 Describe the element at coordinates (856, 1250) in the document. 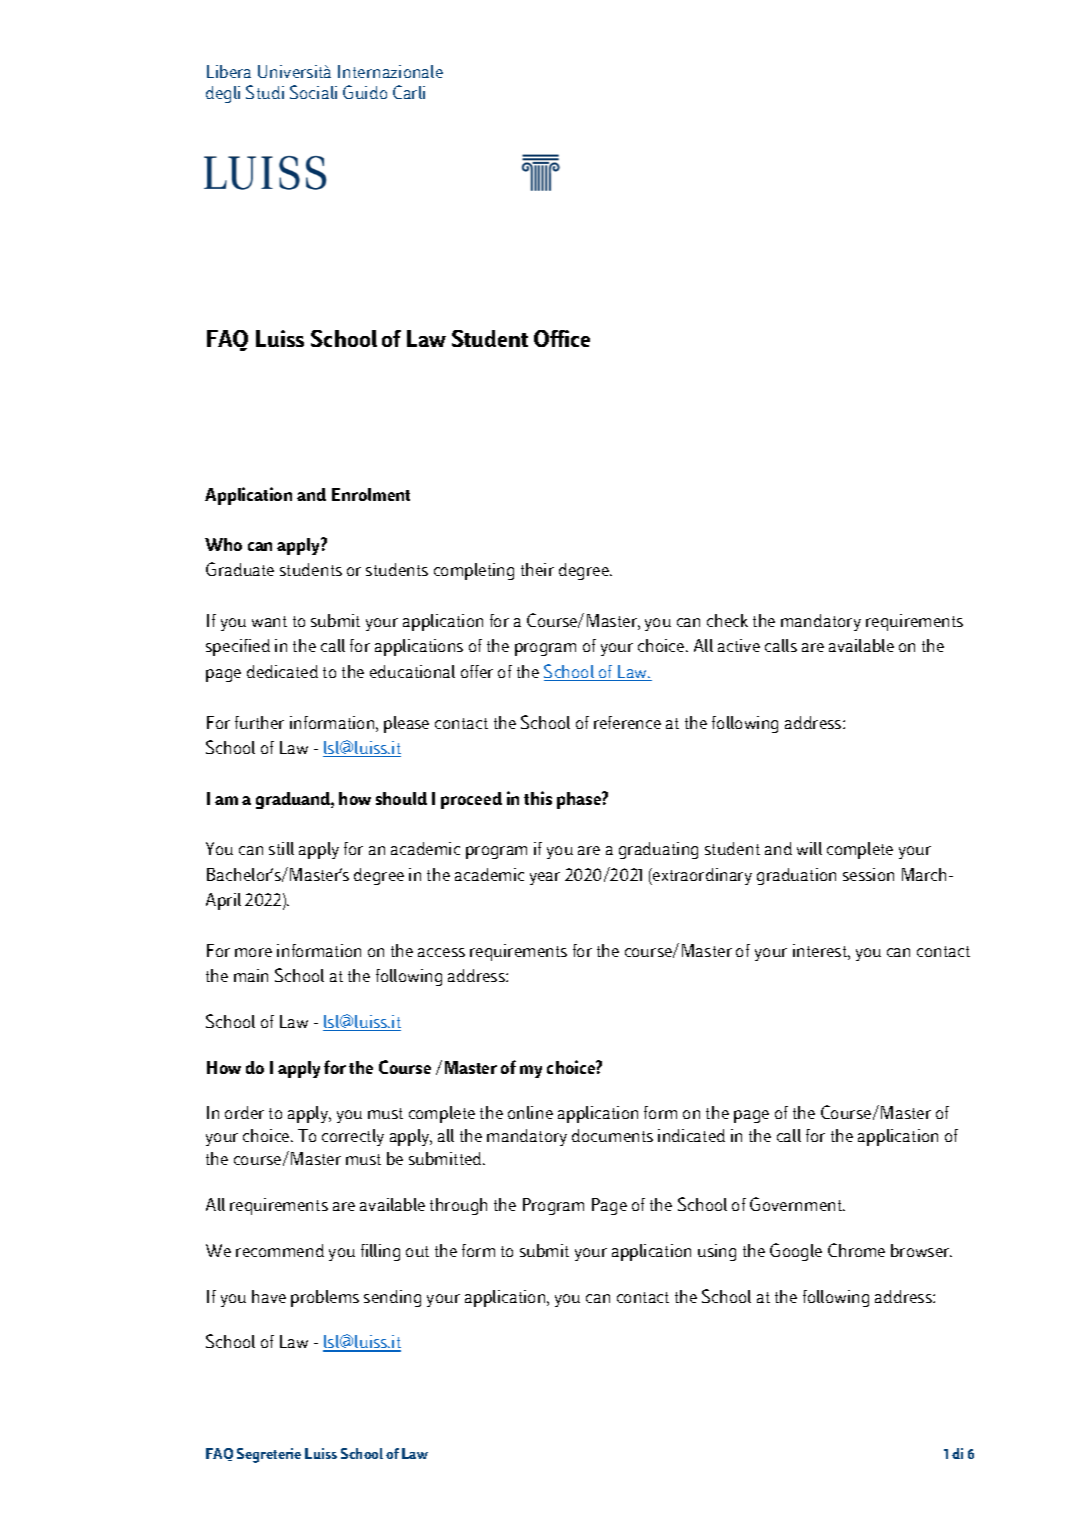

I see `Chrome` at that location.
